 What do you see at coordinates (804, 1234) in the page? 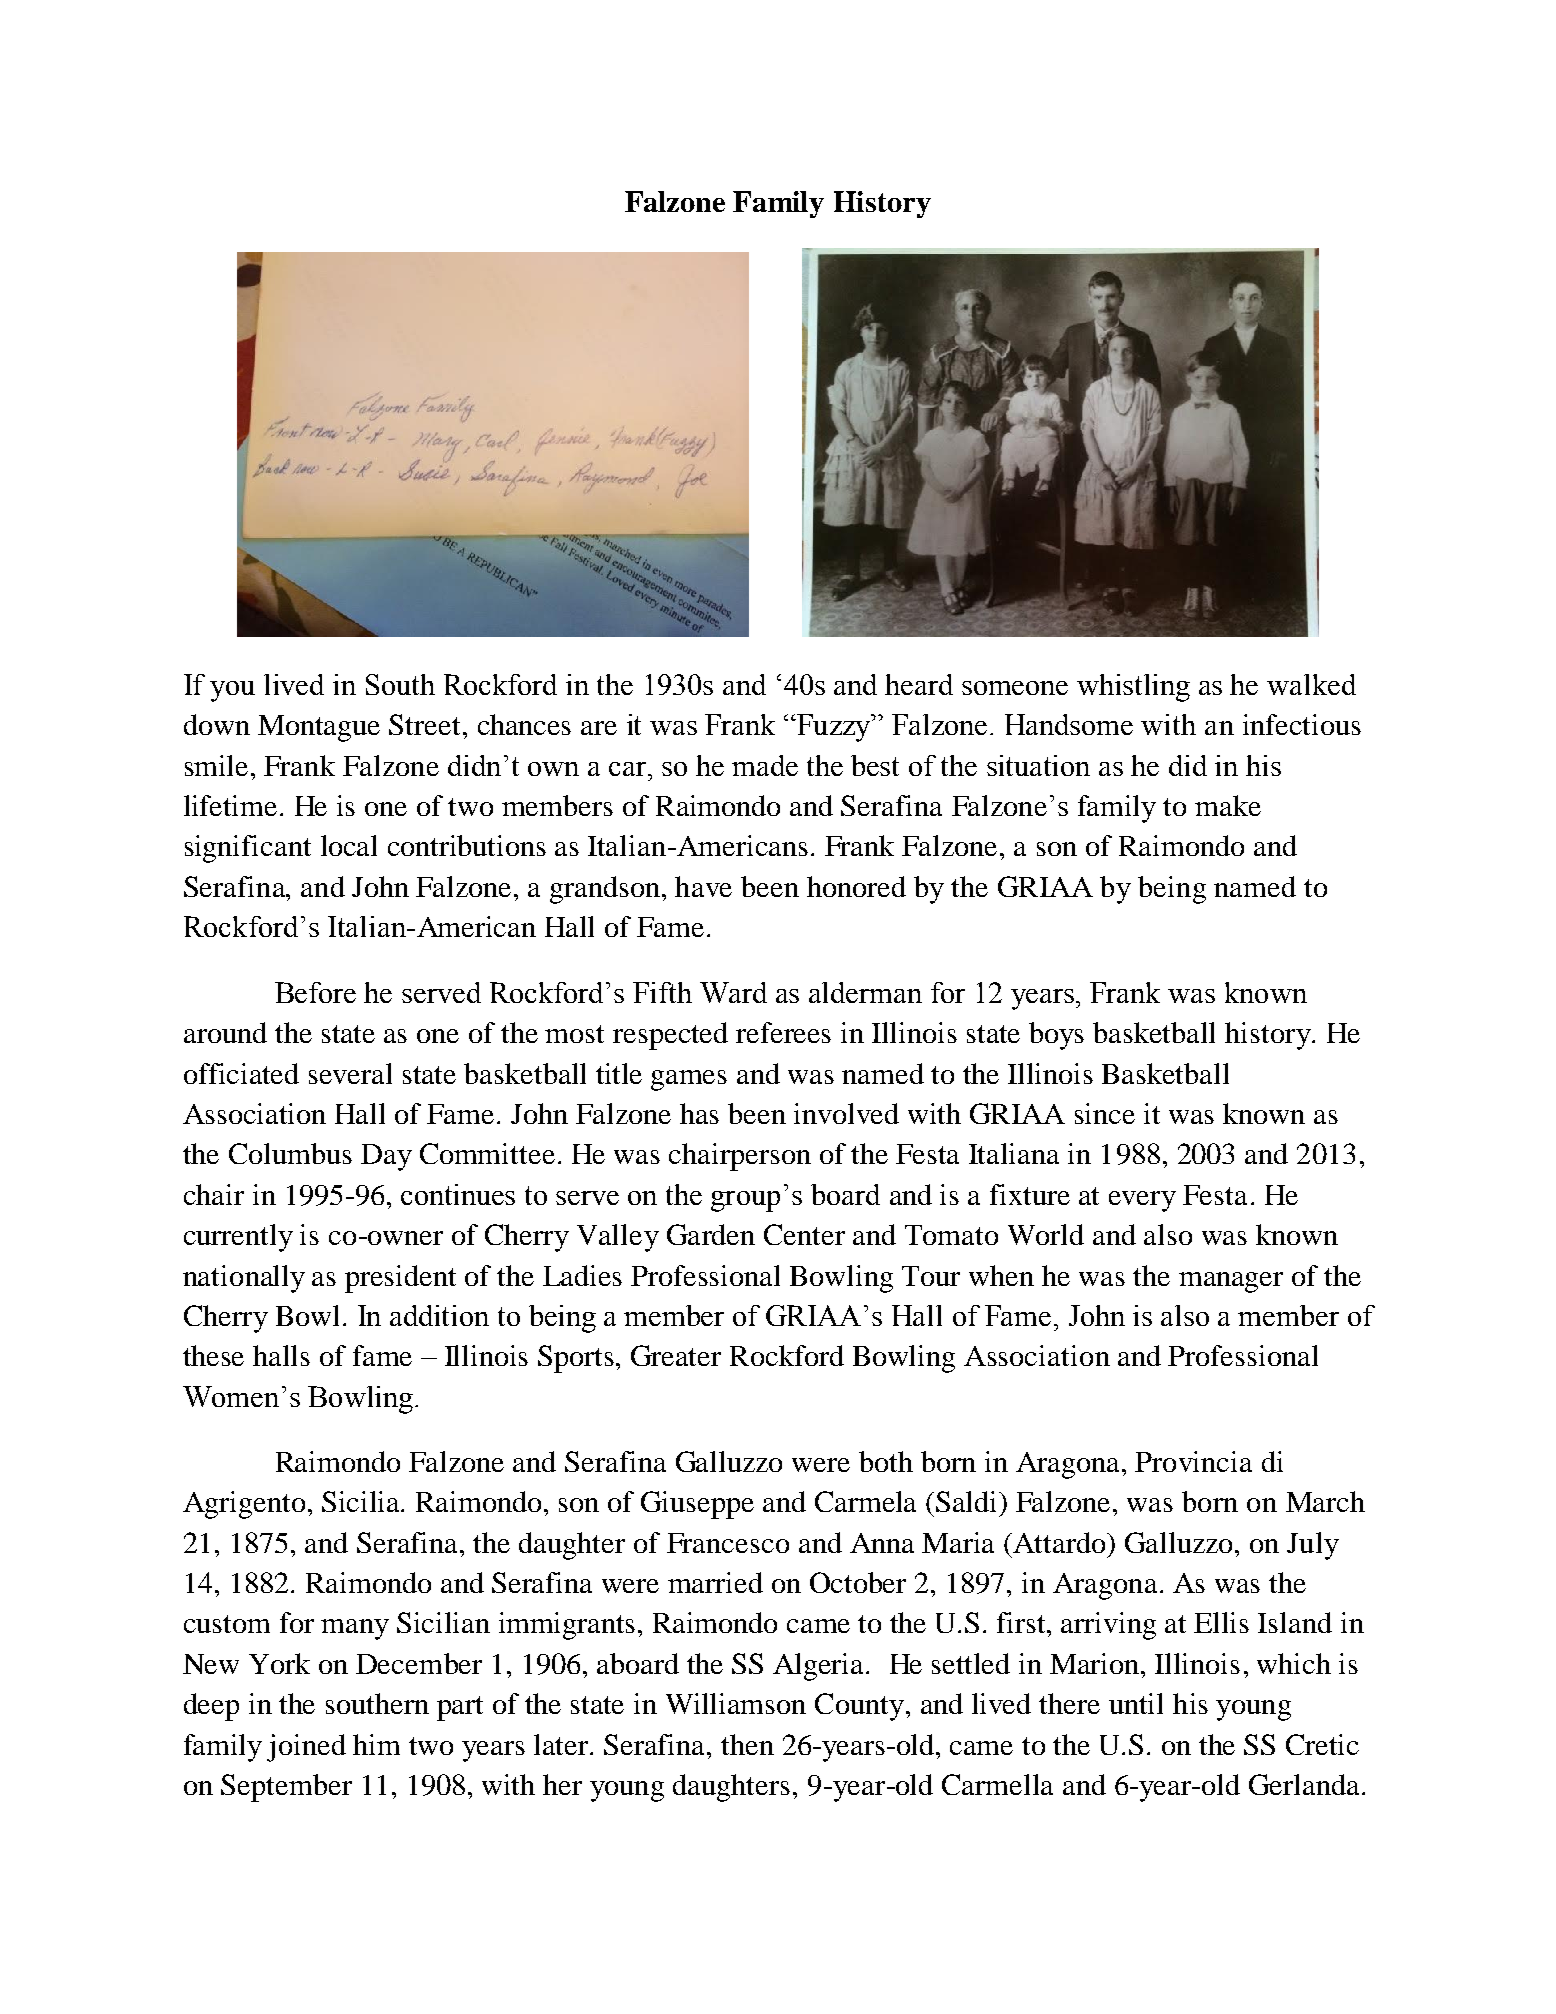
I see `Center` at bounding box center [804, 1234].
